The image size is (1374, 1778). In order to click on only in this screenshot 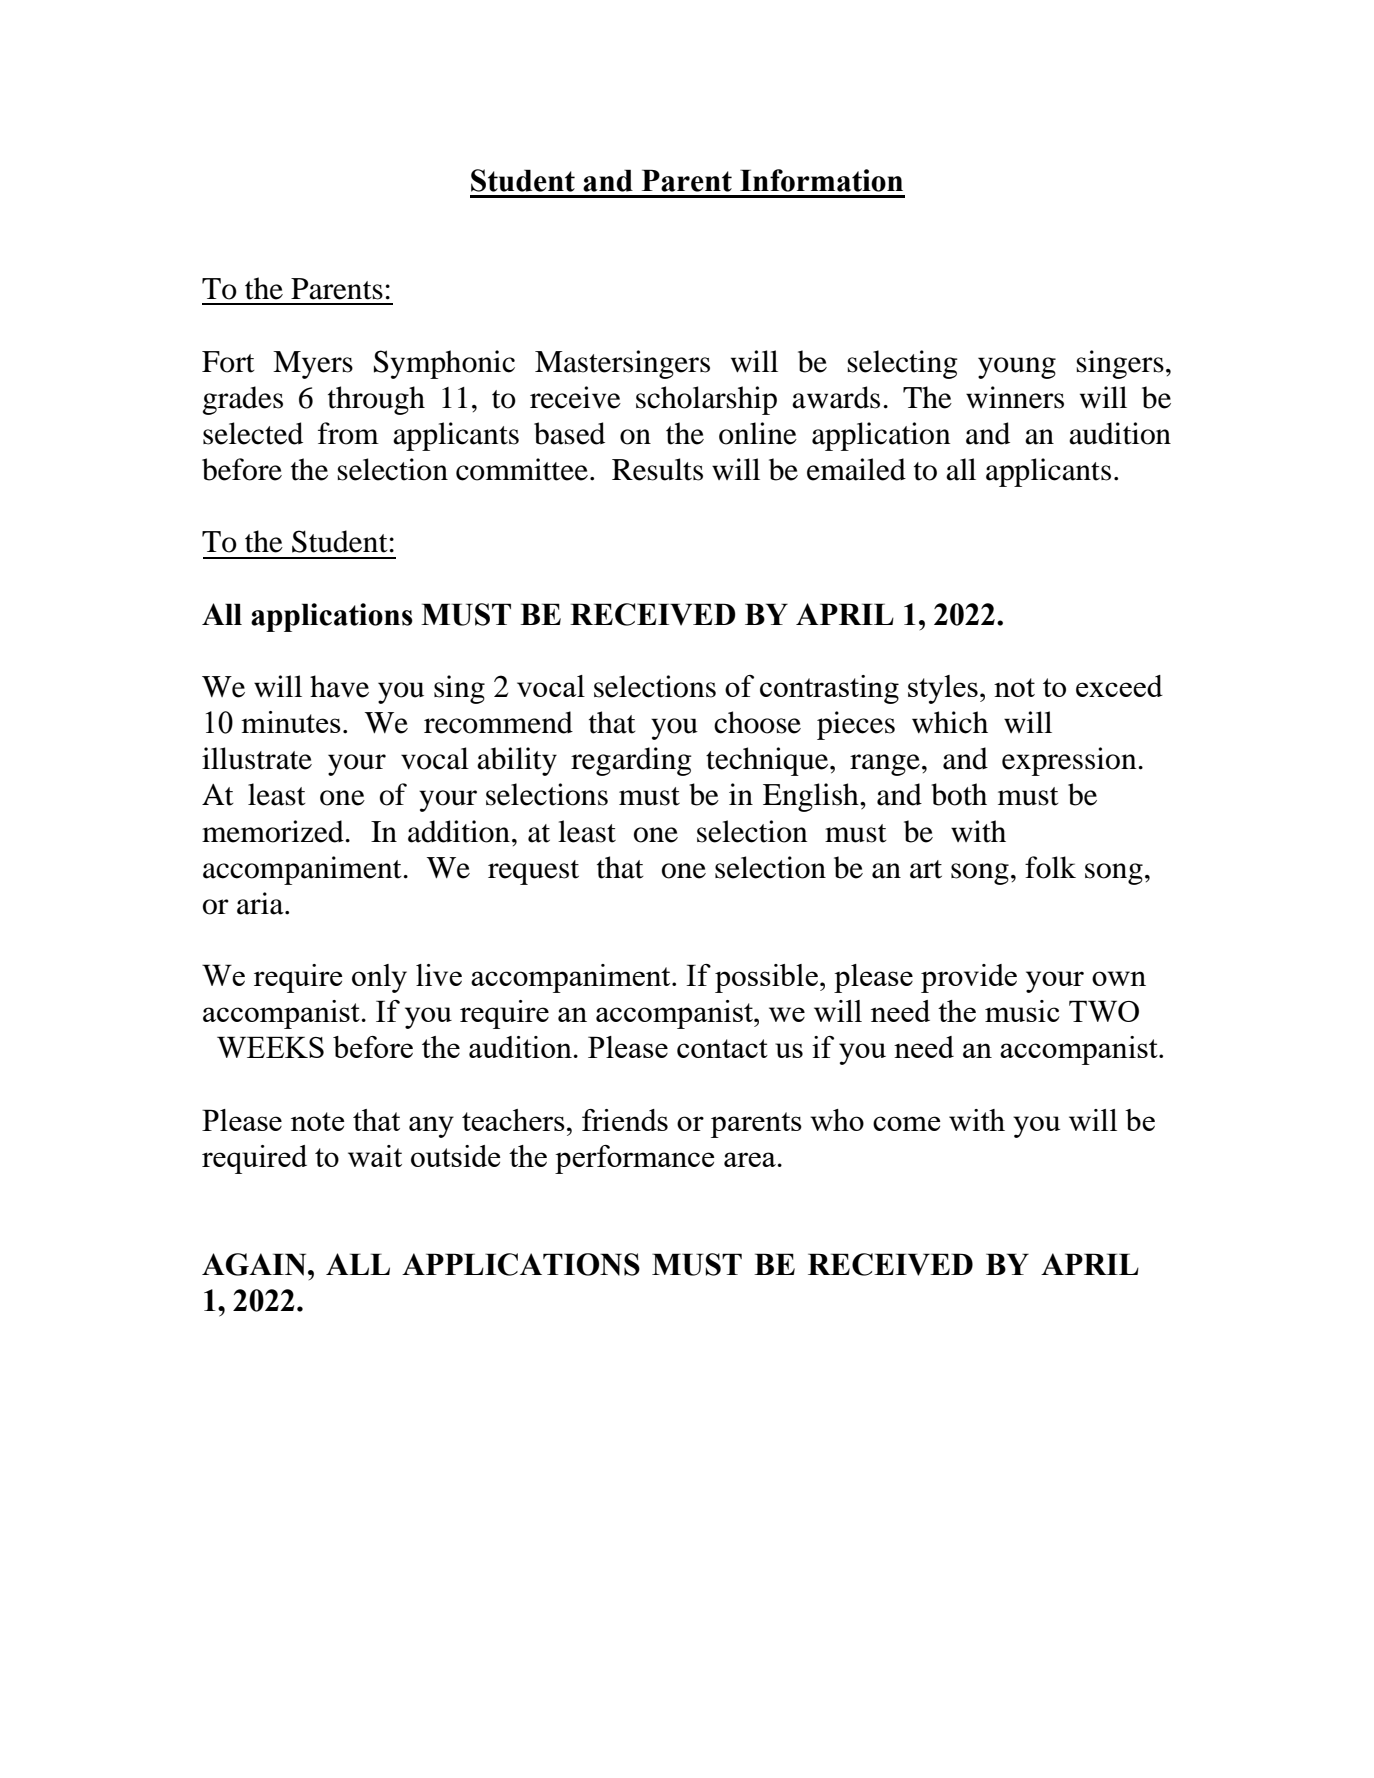, I will do `click(379, 978)`.
